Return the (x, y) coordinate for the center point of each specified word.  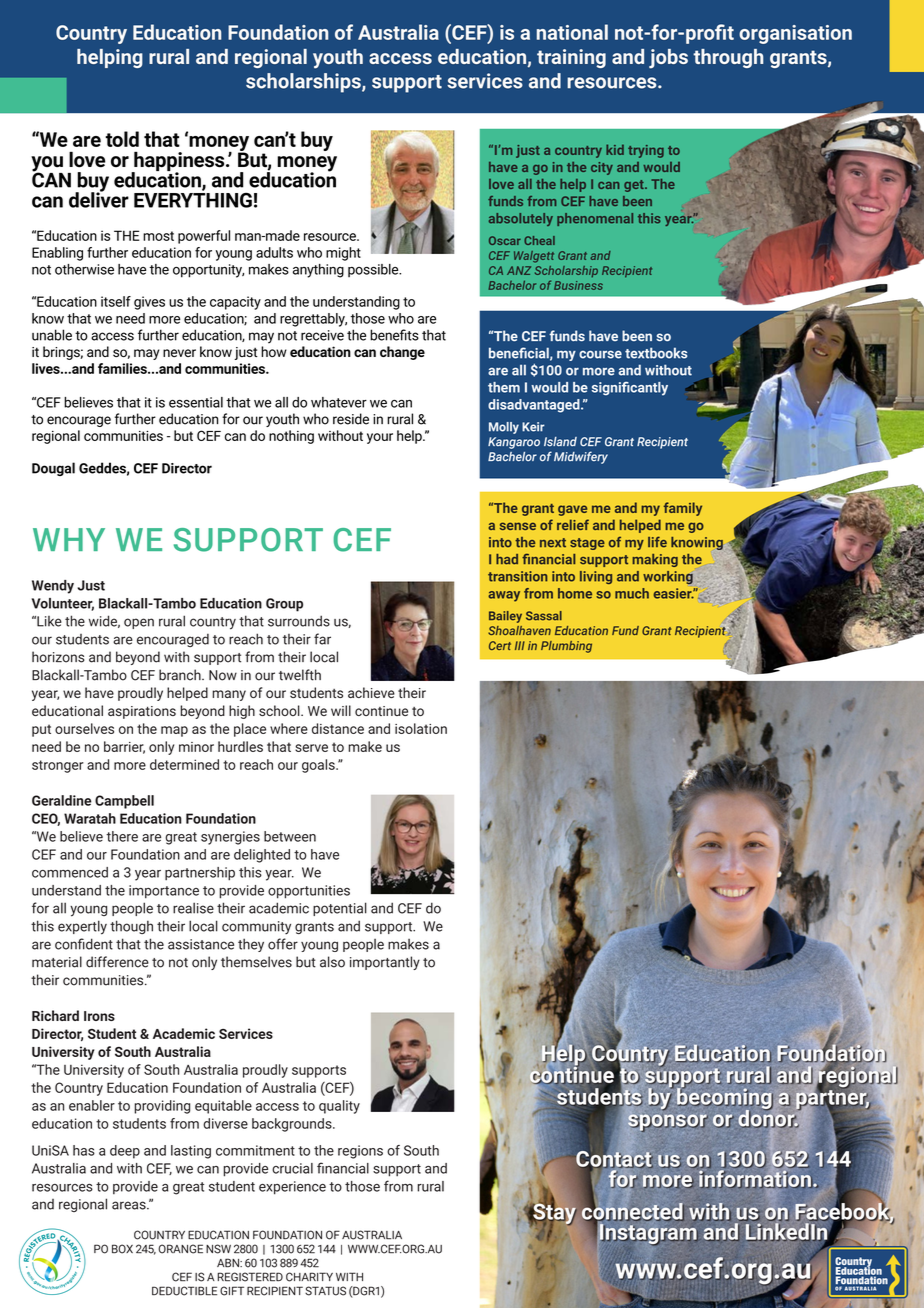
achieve (371, 692)
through (728, 58)
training (571, 58)
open (139, 623)
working (668, 577)
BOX (122, 1249)
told (122, 139)
